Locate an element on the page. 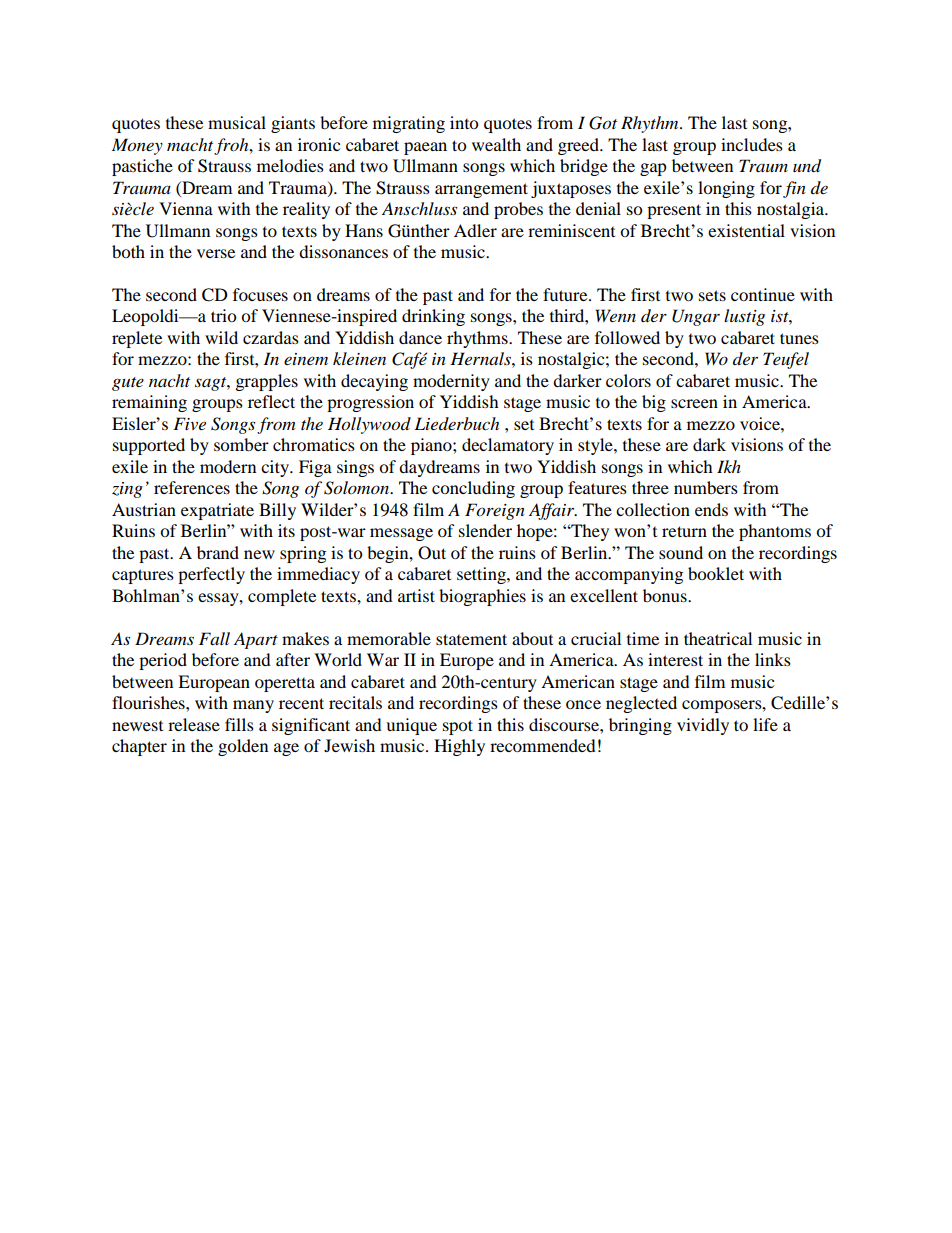 The width and height of the page is (952, 1233). release is located at coordinates (194, 724).
